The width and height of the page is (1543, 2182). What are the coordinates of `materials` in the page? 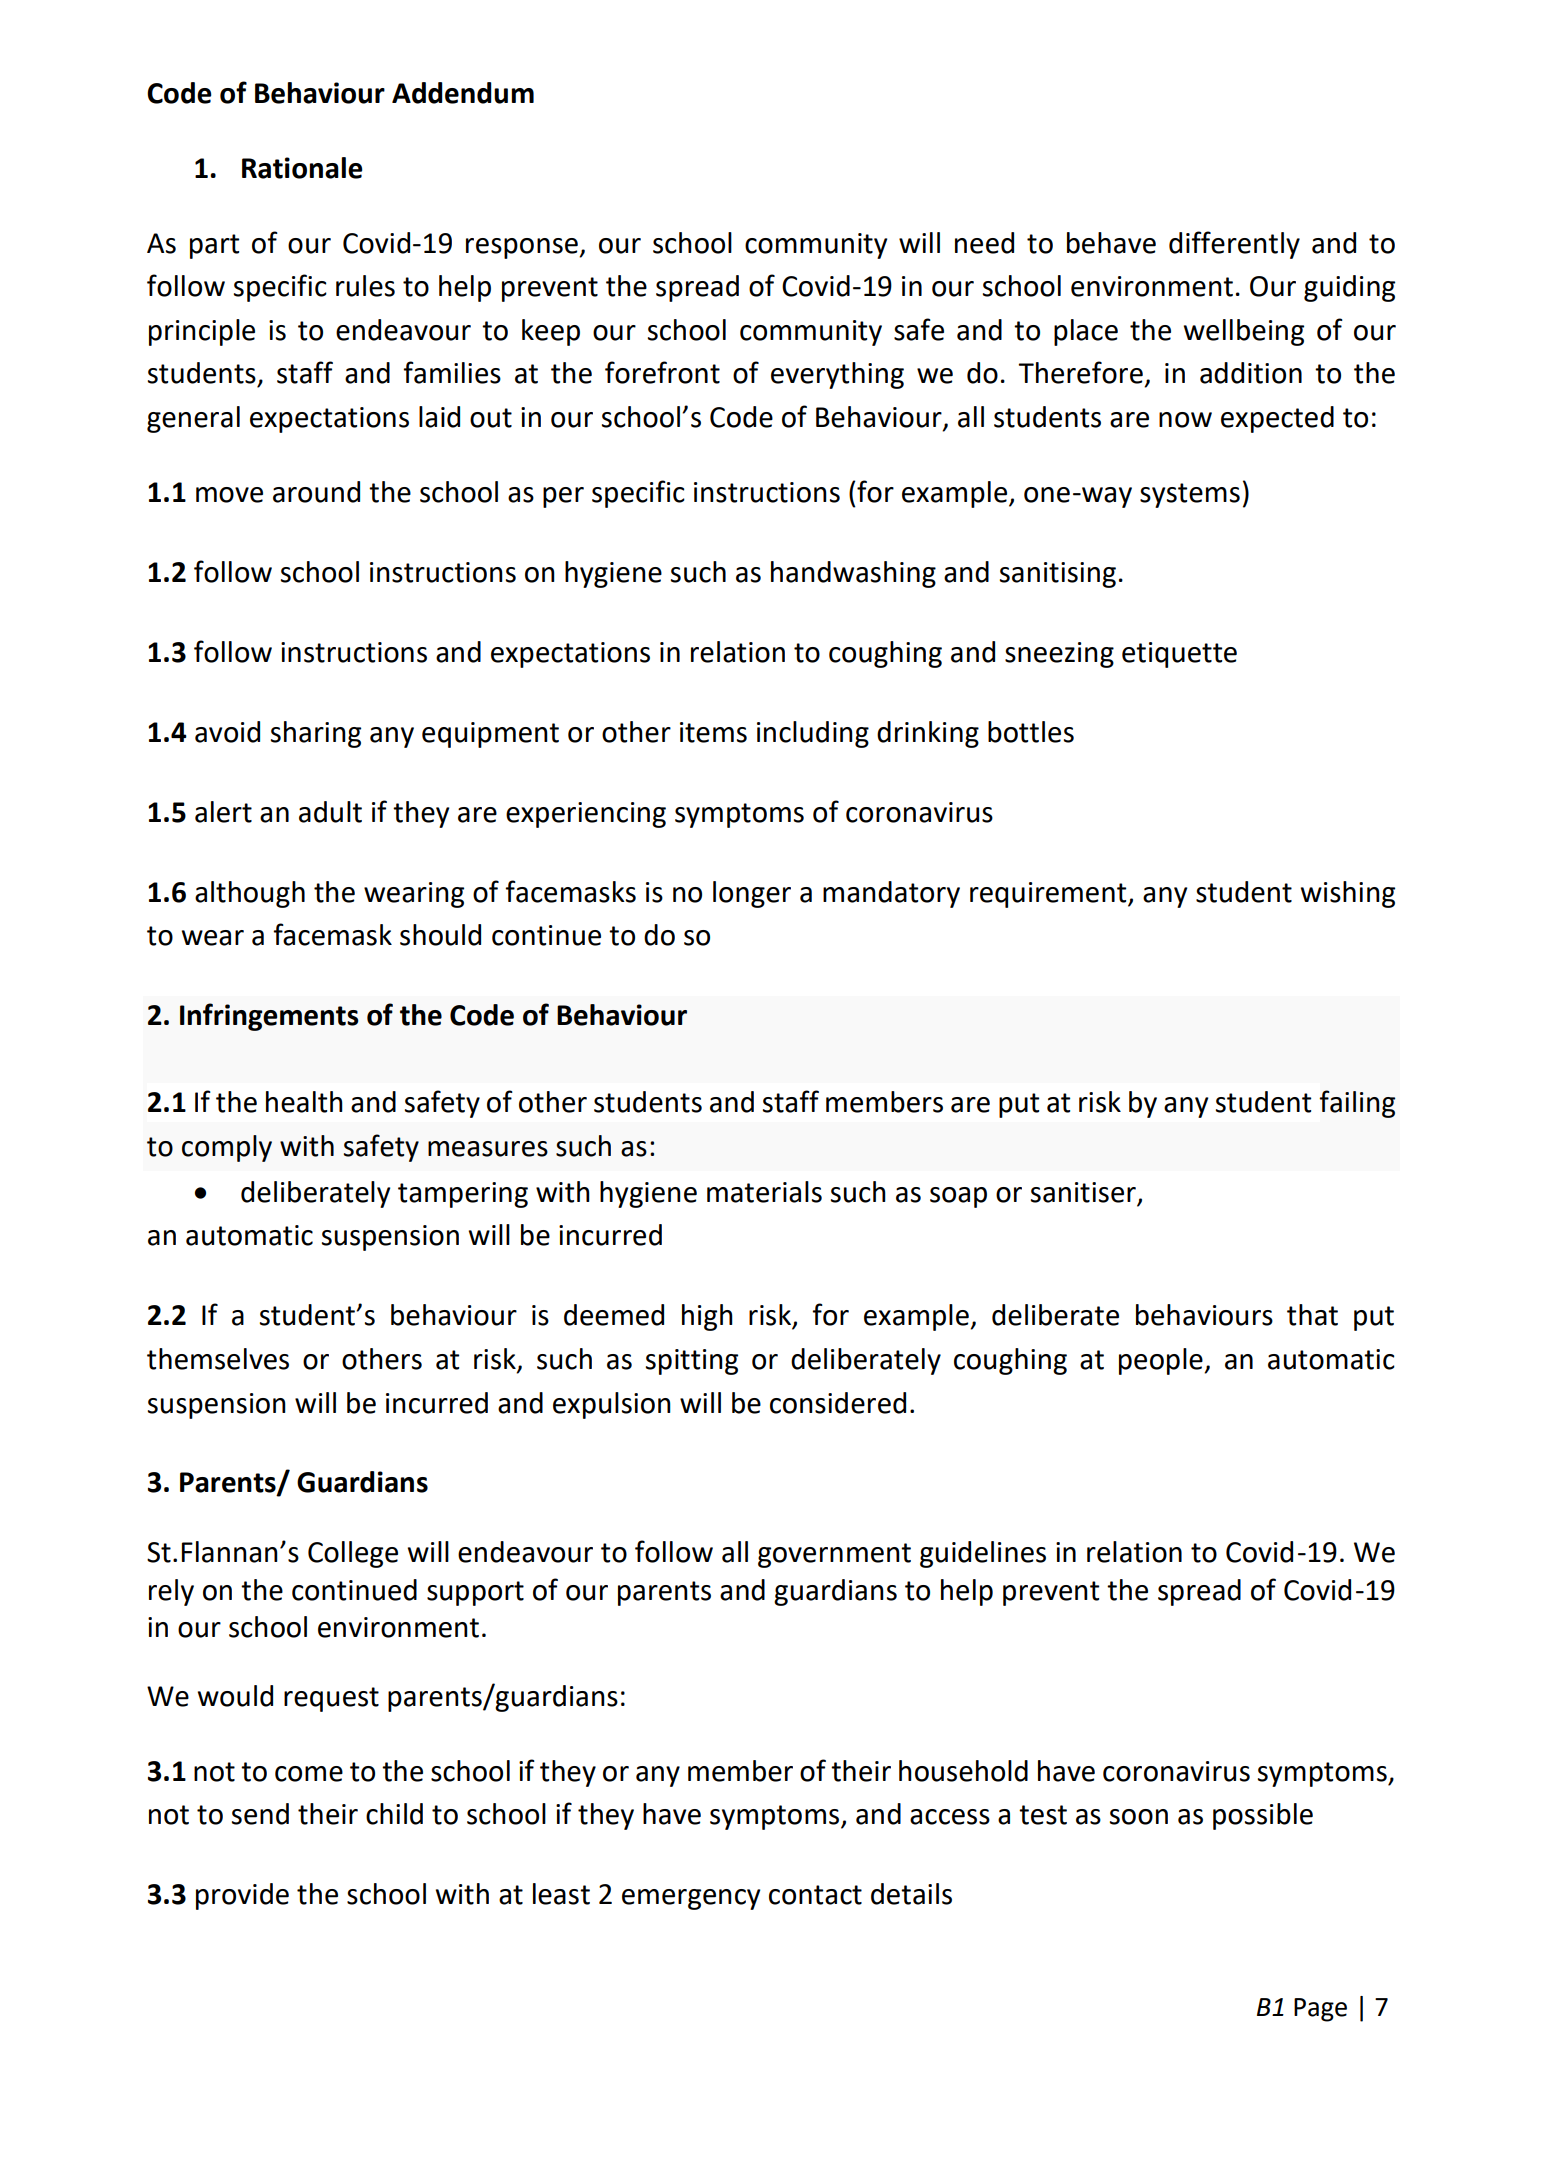 It's located at (764, 1192).
